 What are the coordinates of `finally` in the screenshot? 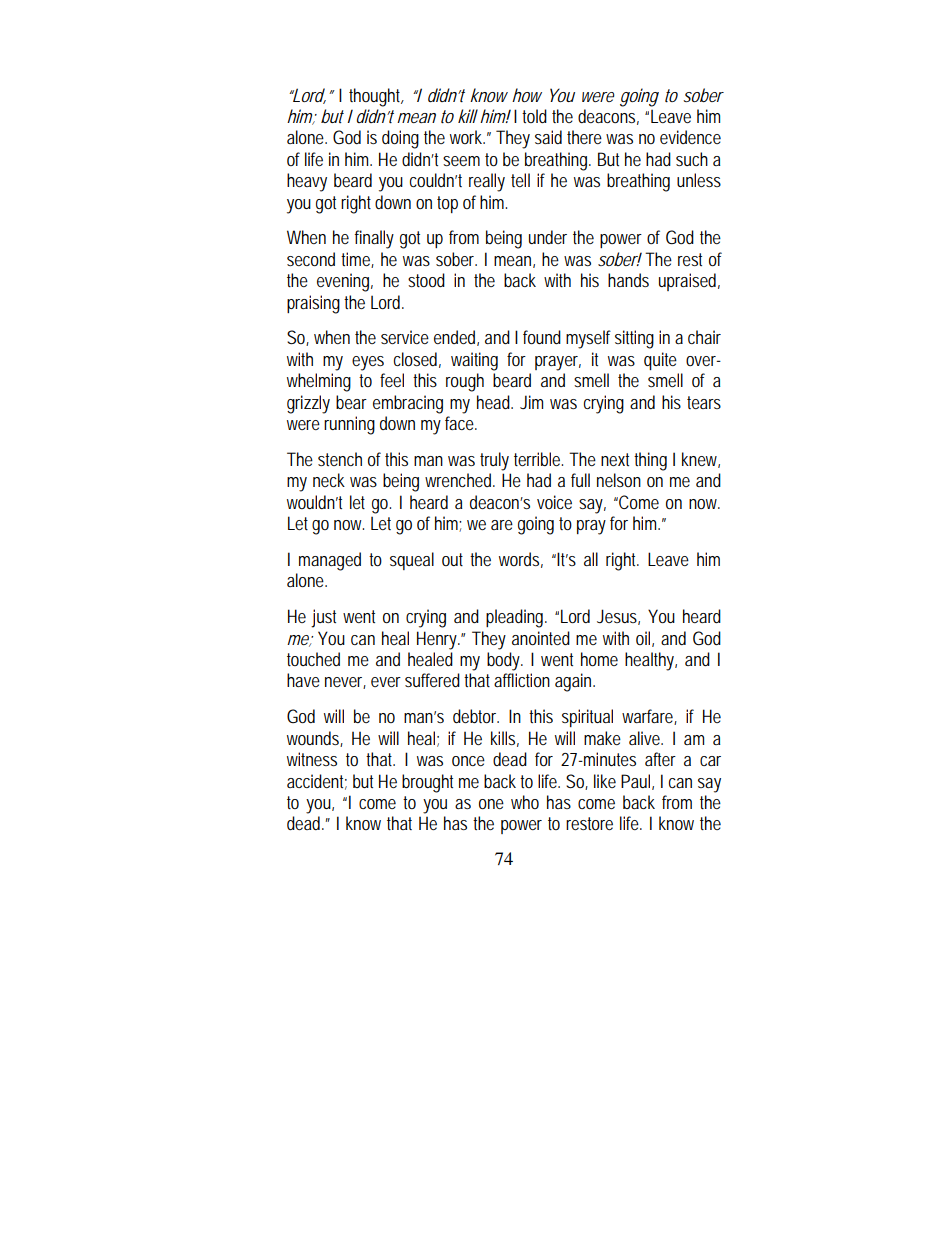 It's located at (374, 239).
